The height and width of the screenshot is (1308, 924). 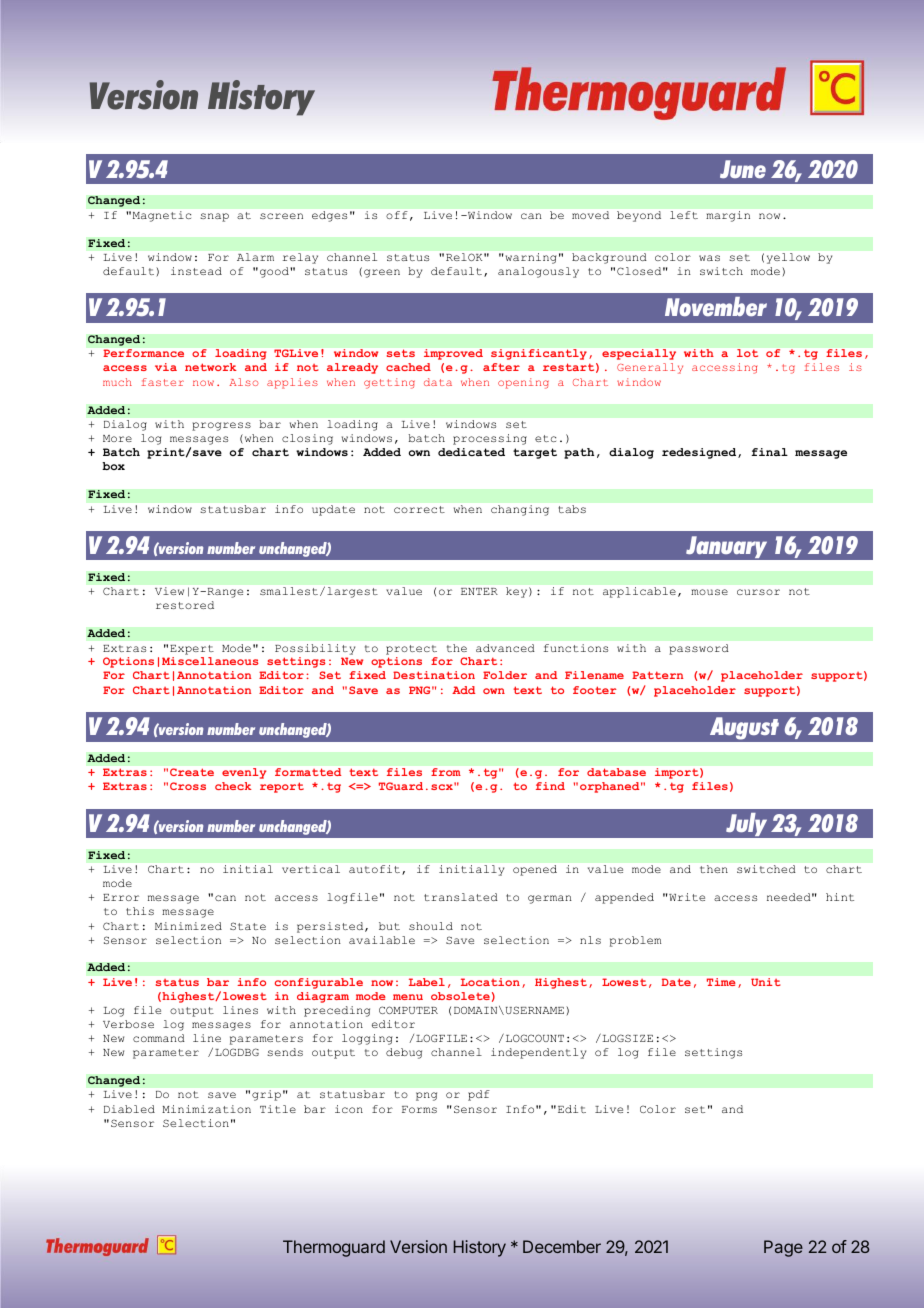 What do you see at coordinates (562, 1246) in the screenshot?
I see `December` at bounding box center [562, 1246].
